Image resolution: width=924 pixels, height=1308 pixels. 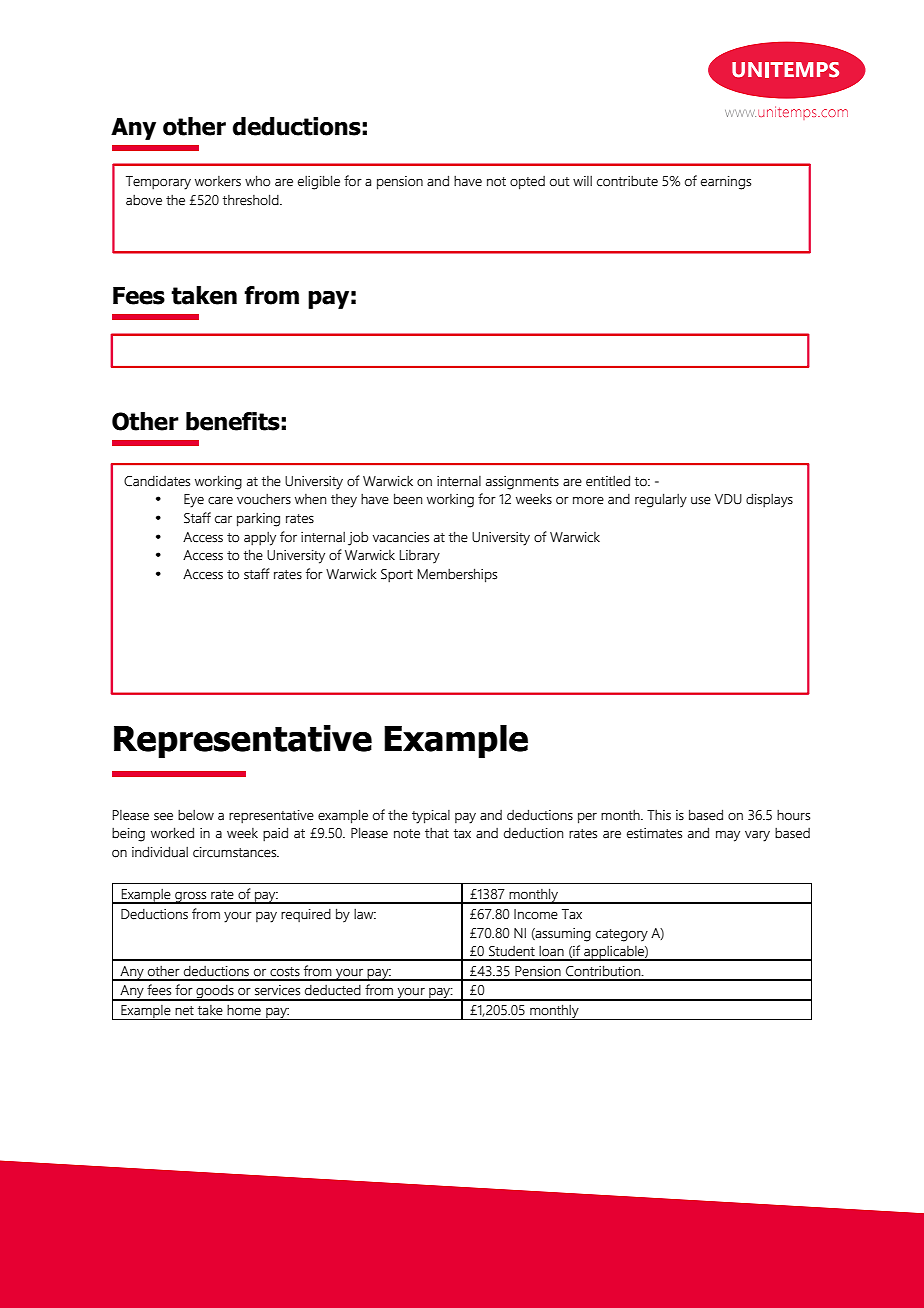 I want to click on opted, so click(x=527, y=183).
